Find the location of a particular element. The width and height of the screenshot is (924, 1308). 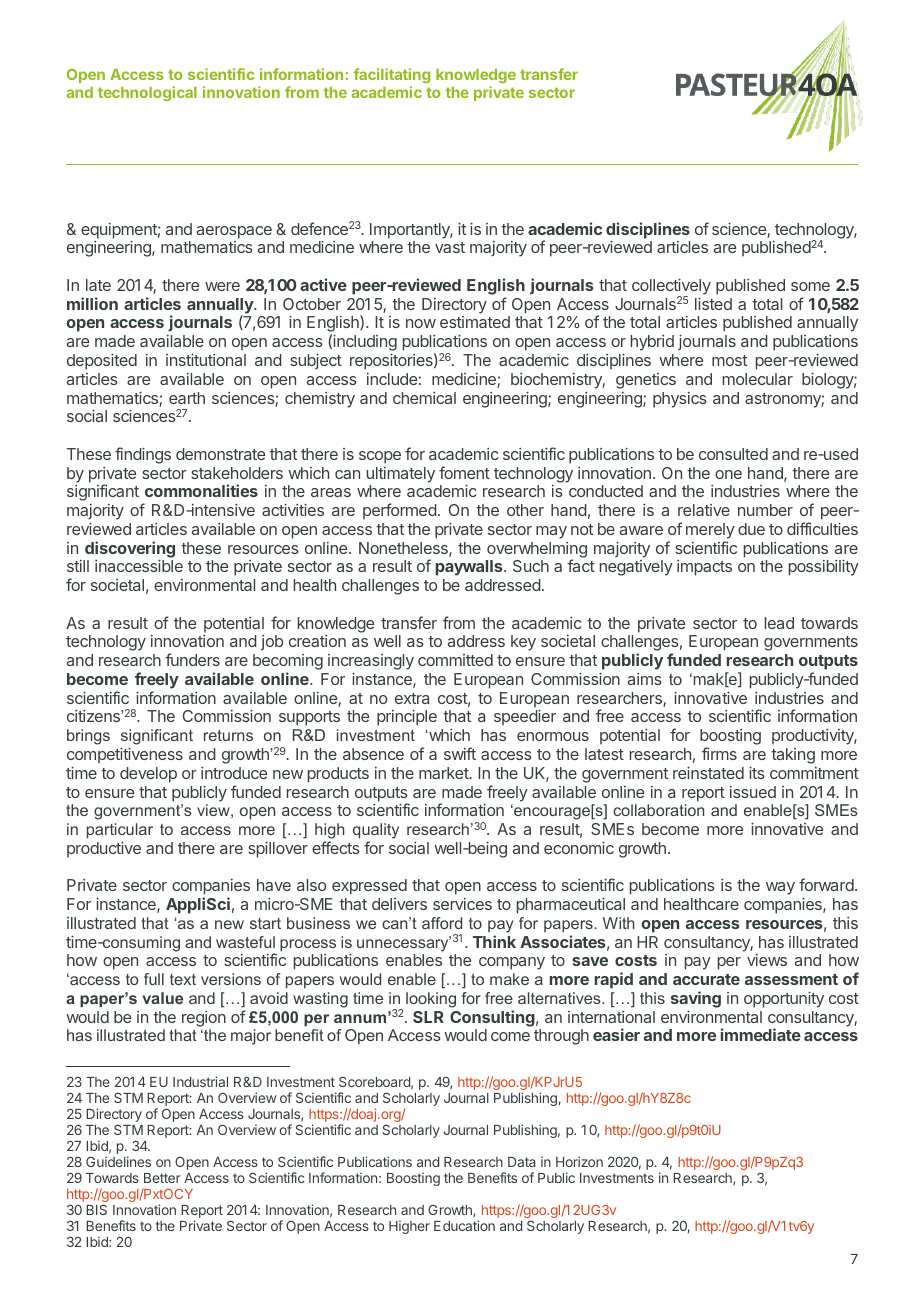

afford is located at coordinates (442, 923).
